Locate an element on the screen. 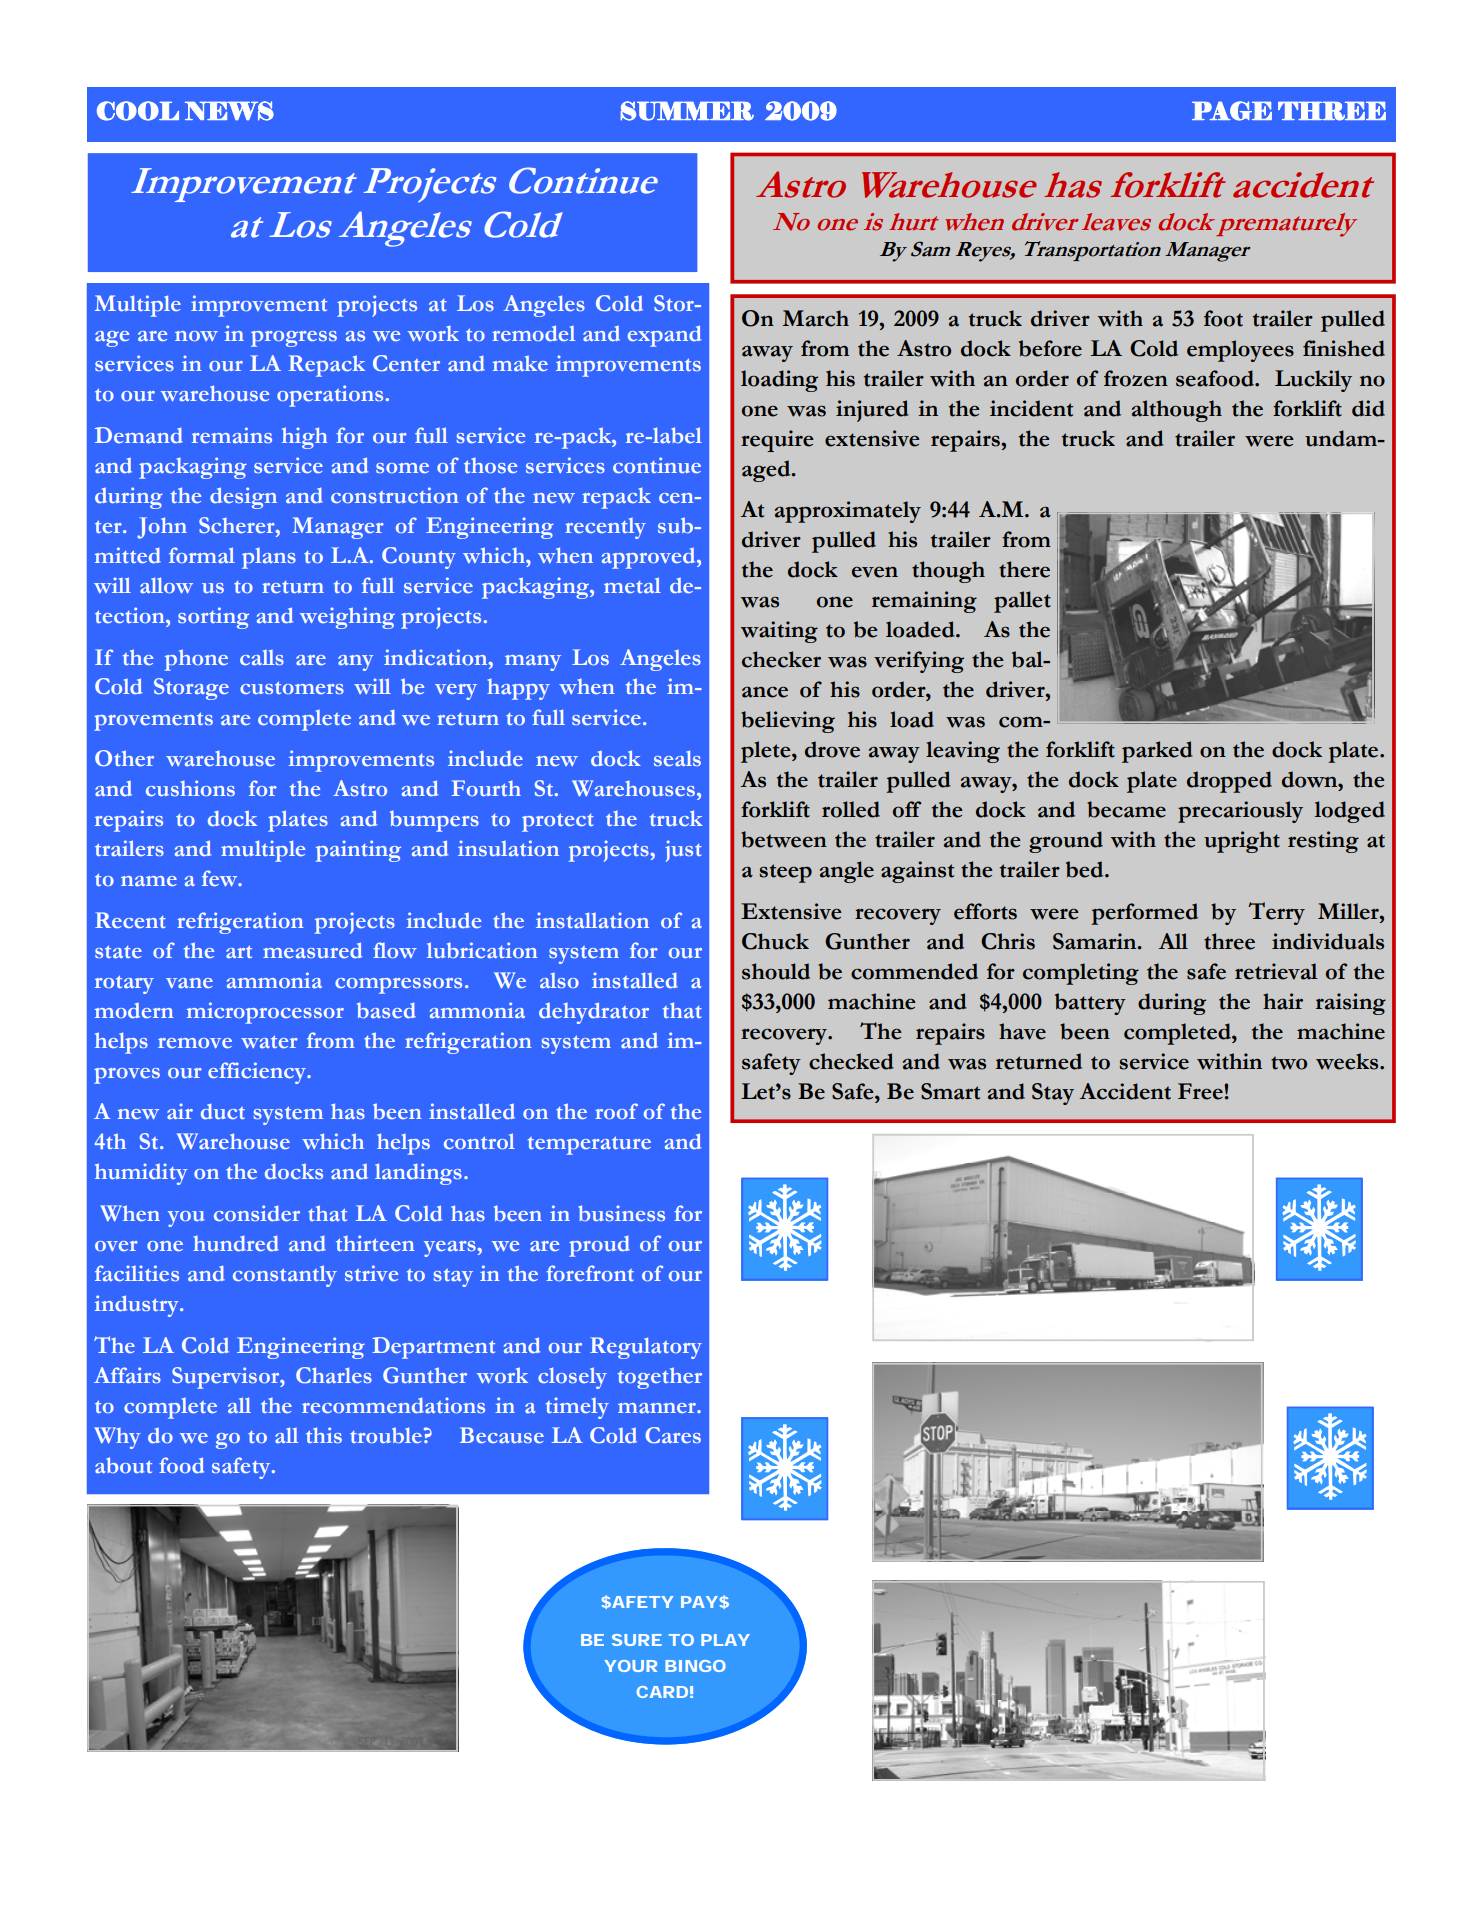  Free is located at coordinates (1201, 1091).
